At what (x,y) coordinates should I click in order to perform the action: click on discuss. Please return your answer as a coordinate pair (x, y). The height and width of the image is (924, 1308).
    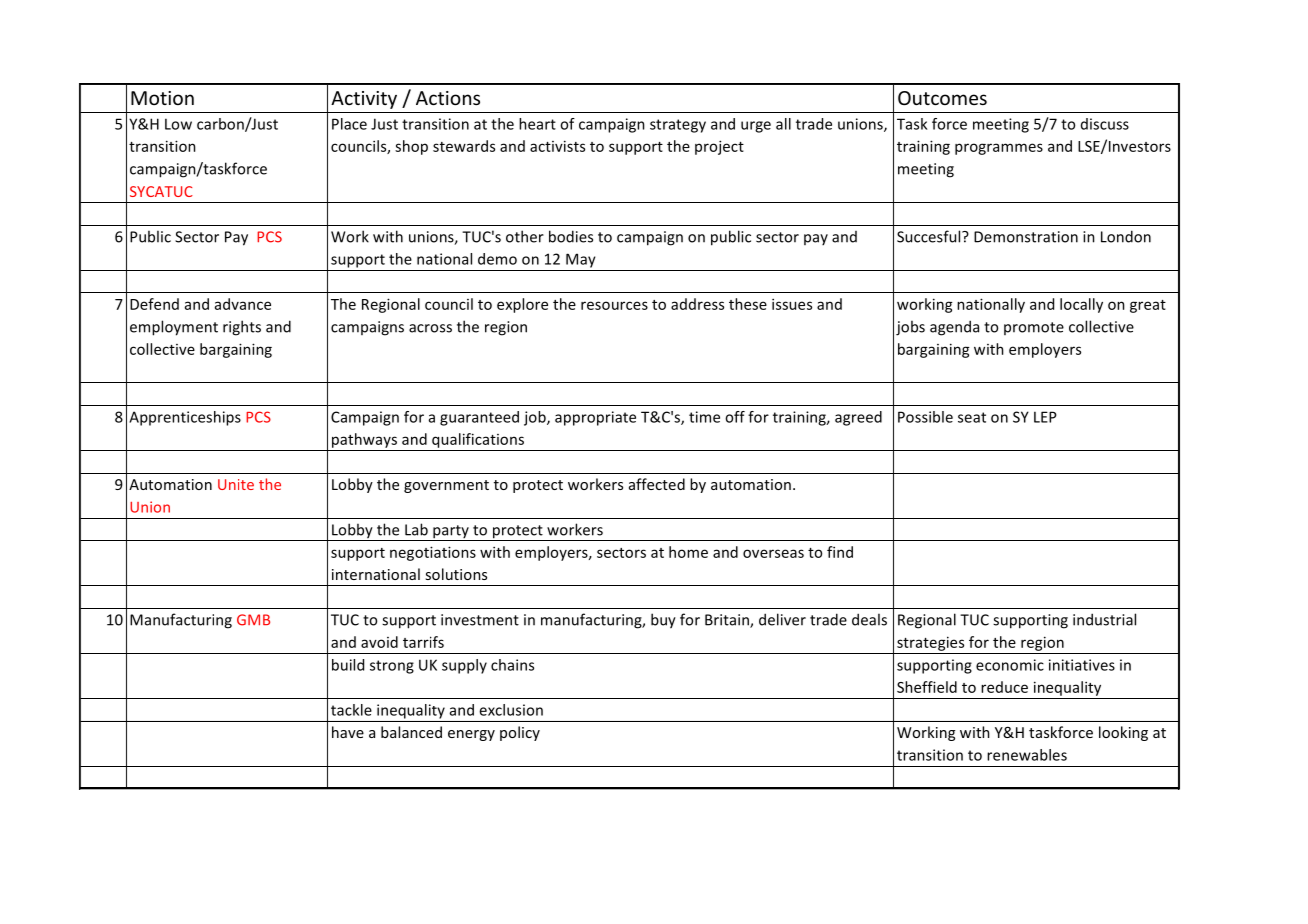
    Looking at the image, I should click on (1105, 124).
